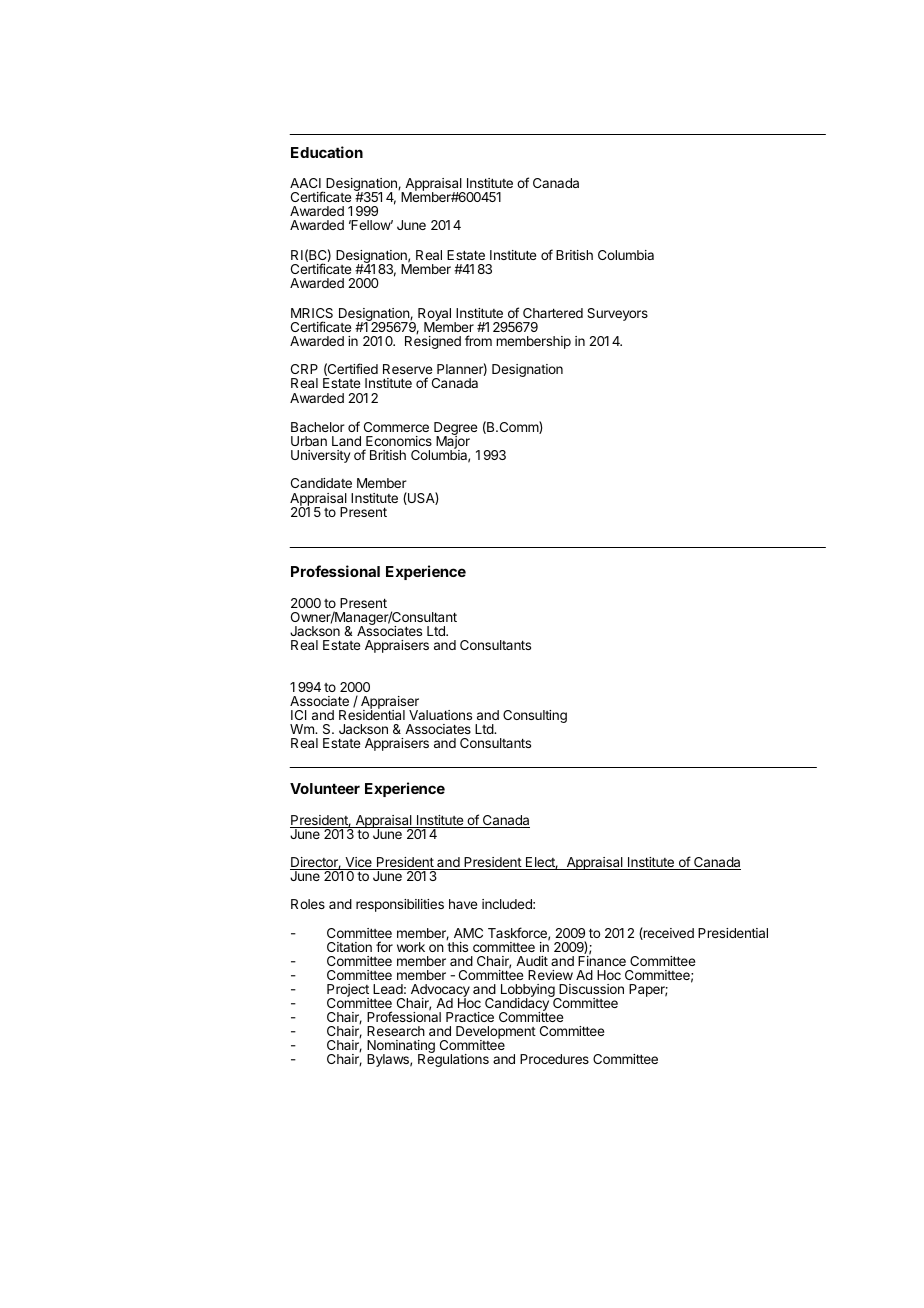 The height and width of the image is (1308, 924). Describe the element at coordinates (468, 933) in the image. I see `AMC` at that location.
